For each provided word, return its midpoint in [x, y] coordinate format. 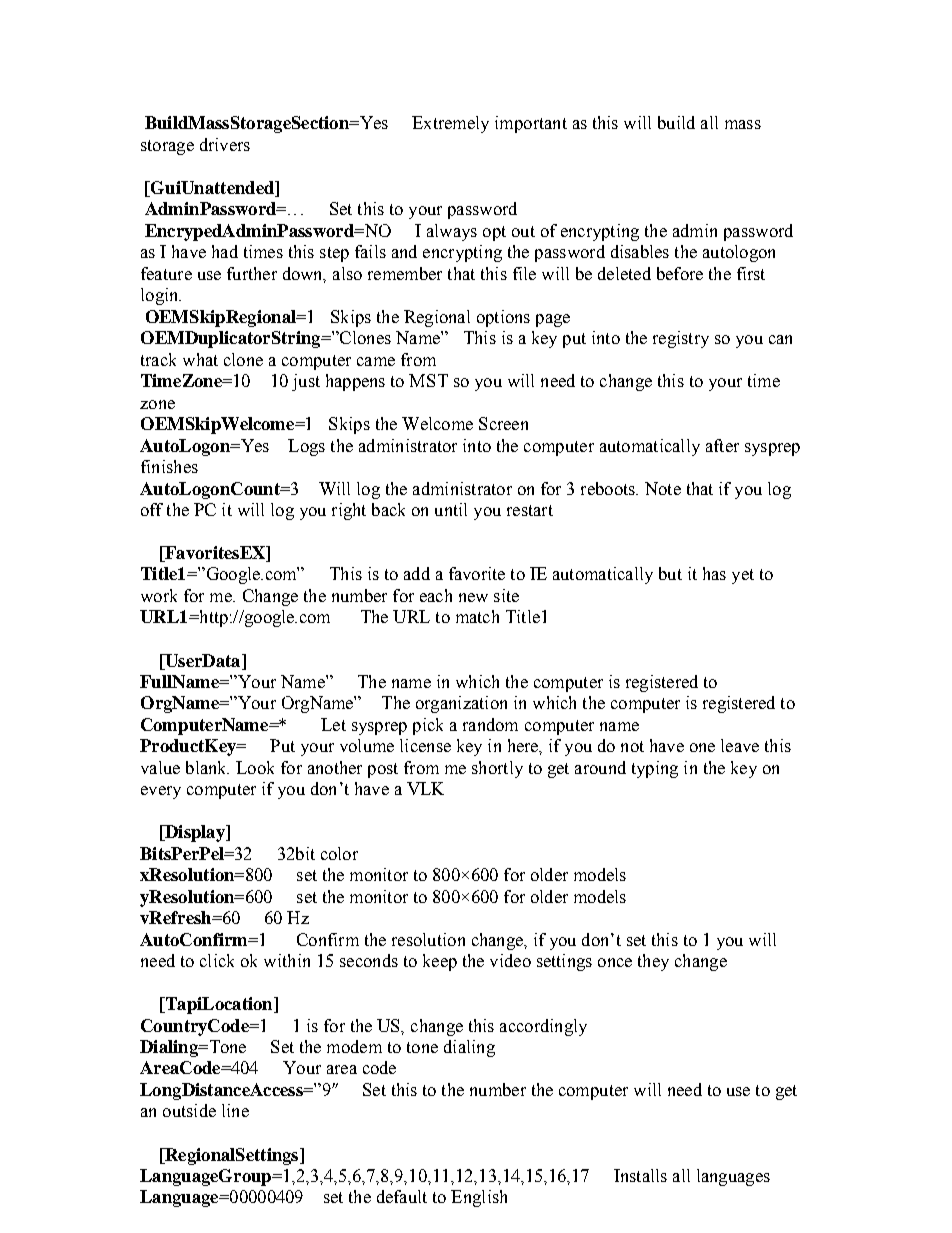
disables [640, 251]
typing [655, 769]
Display [195, 833]
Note [663, 488]
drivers [225, 144]
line [235, 1110]
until [451, 509]
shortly [497, 769]
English [479, 1198]
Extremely [450, 124]
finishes [169, 466]
